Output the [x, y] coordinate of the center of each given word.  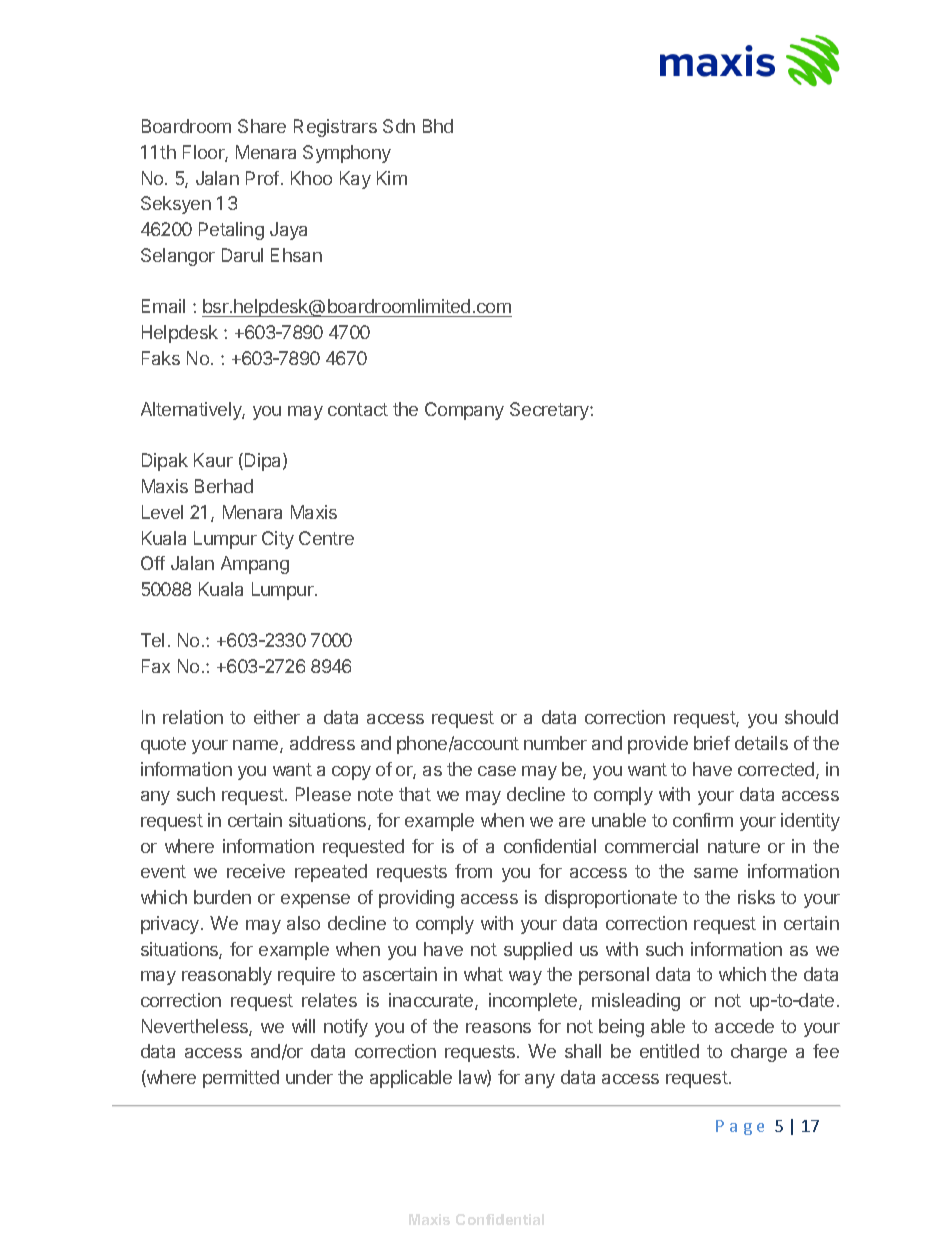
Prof [262, 178]
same [716, 873]
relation [193, 717]
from [473, 871]
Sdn [399, 126]
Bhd [438, 126]
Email [163, 306]
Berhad [224, 486]
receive [256, 871]
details [761, 743]
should [811, 717]
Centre [326, 538]
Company [464, 411]
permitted [241, 1079]
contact [358, 409]
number [555, 743]
